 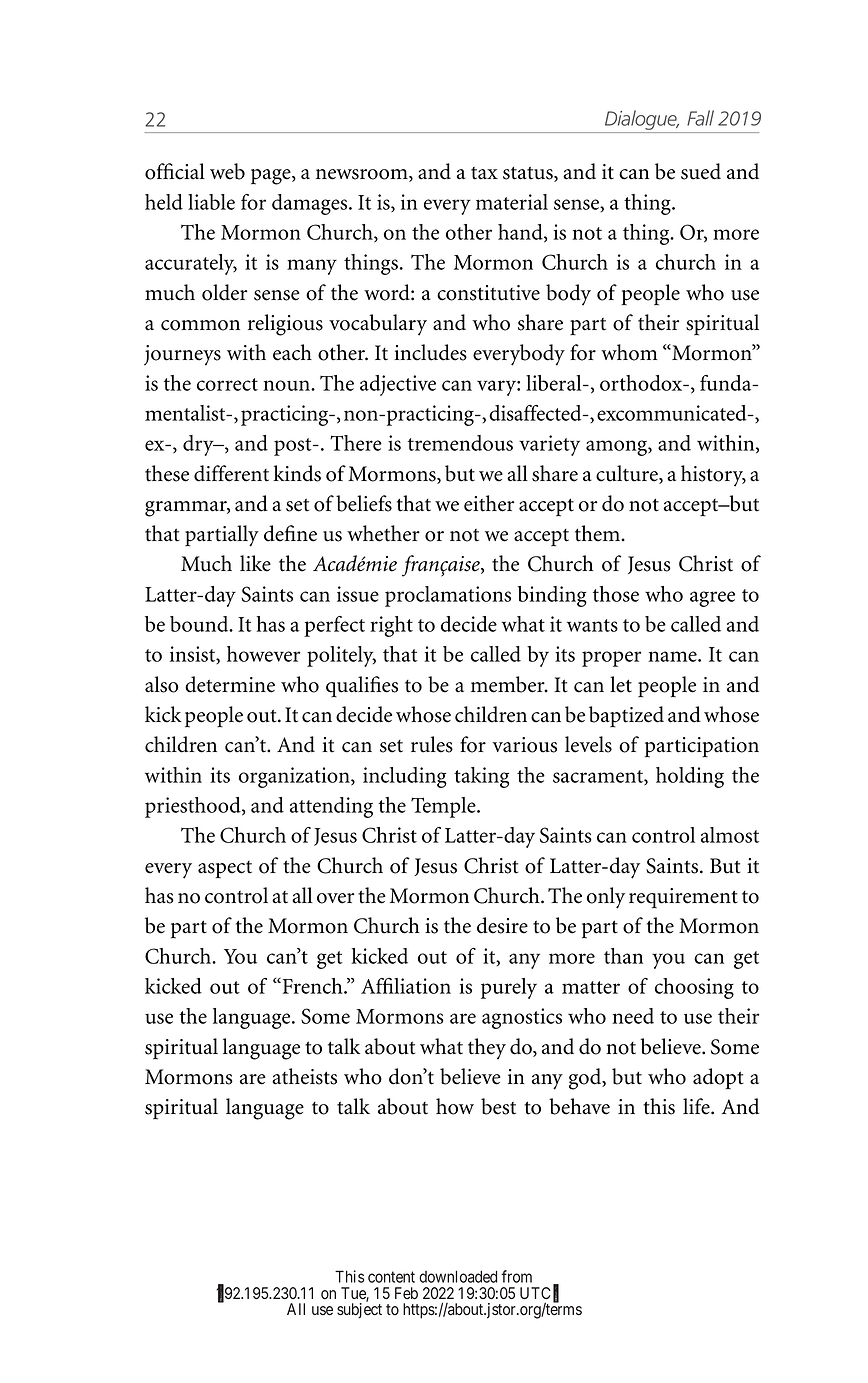 What do you see at coordinates (359, 1311) in the page?
I see `subject` at bounding box center [359, 1311].
